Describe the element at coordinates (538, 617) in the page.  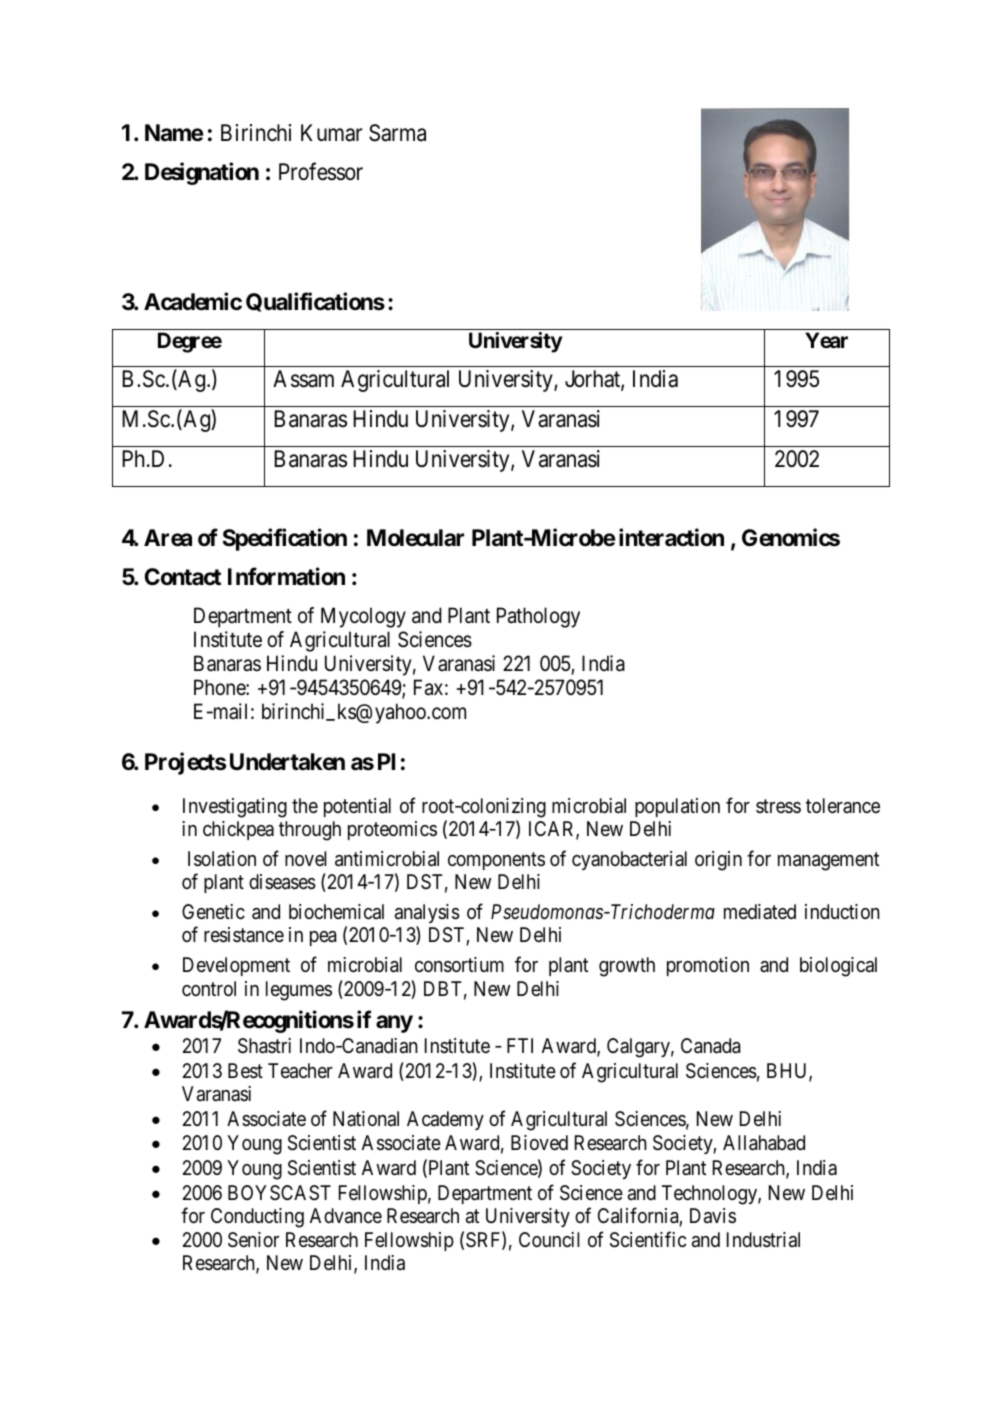
I see `Pathology` at that location.
